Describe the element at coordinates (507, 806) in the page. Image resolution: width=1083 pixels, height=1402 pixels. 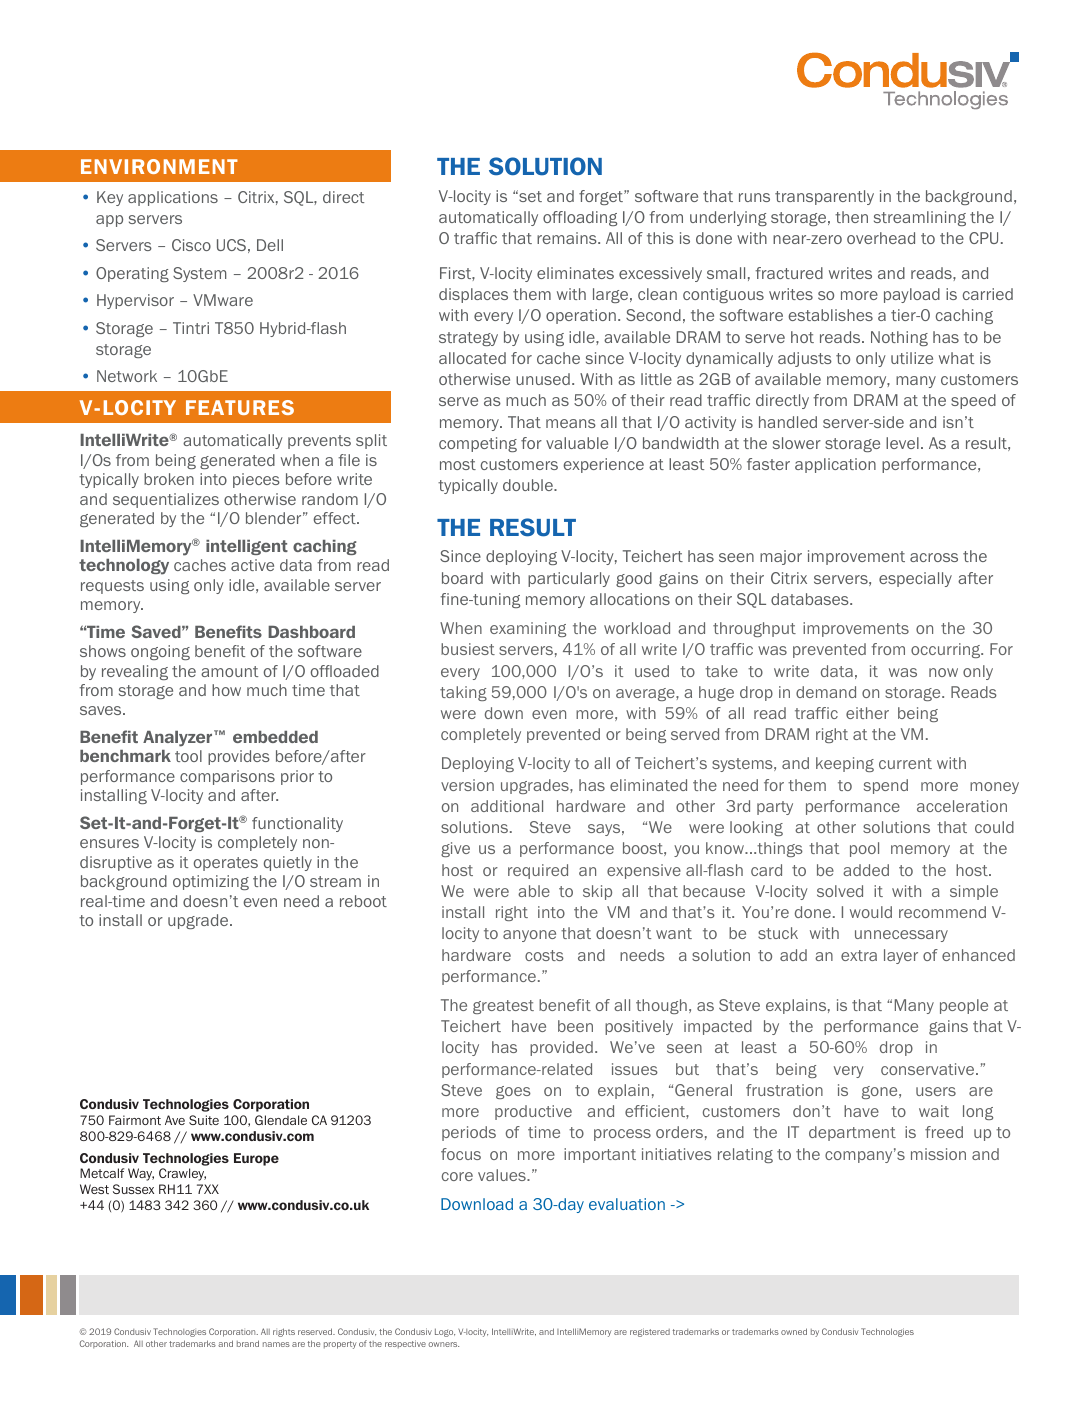
I see `additional` at that location.
